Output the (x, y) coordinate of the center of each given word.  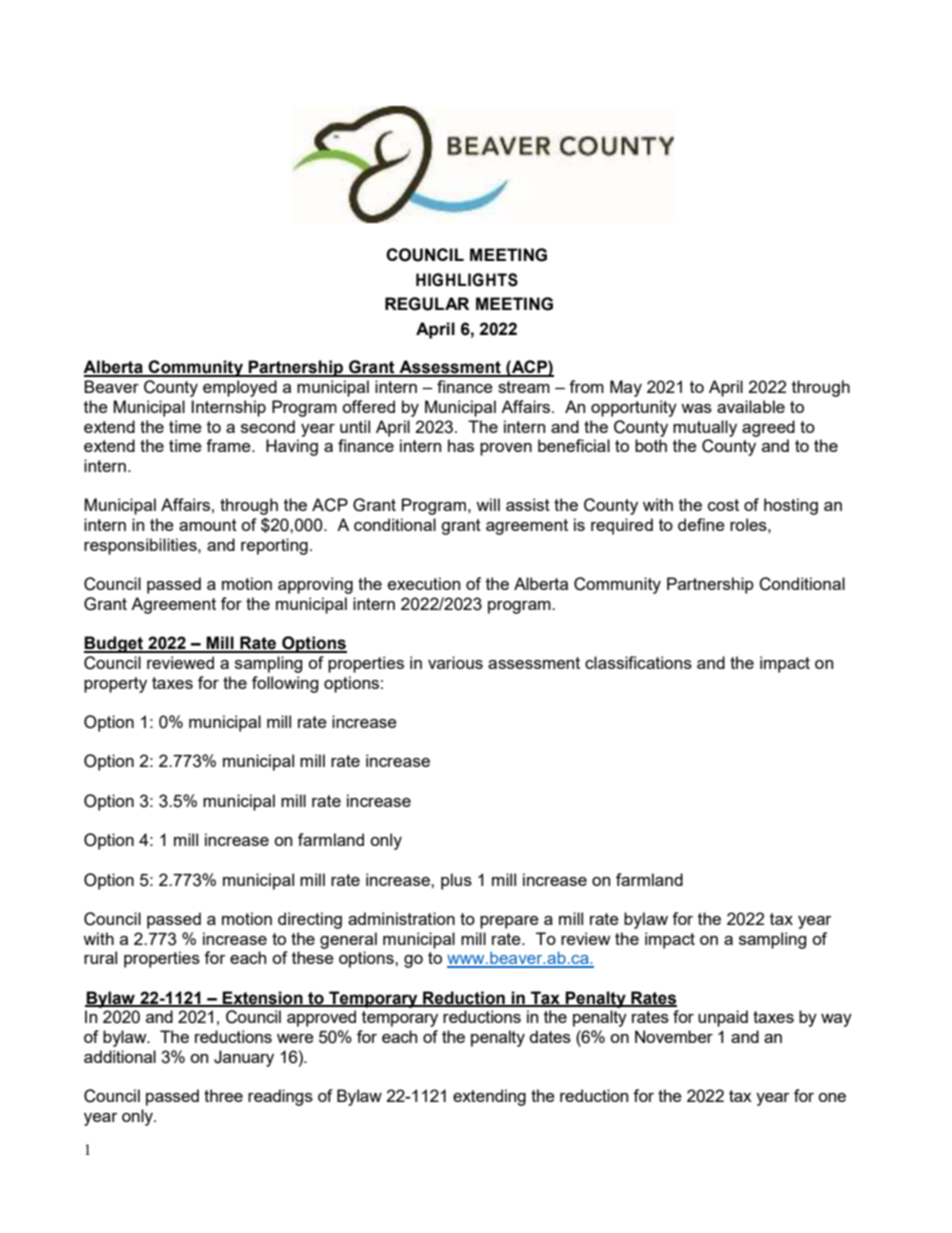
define (701, 524)
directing (310, 920)
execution (424, 583)
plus (456, 881)
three (223, 1095)
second (268, 426)
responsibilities (141, 546)
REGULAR (427, 304)
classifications (638, 662)
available (751, 406)
